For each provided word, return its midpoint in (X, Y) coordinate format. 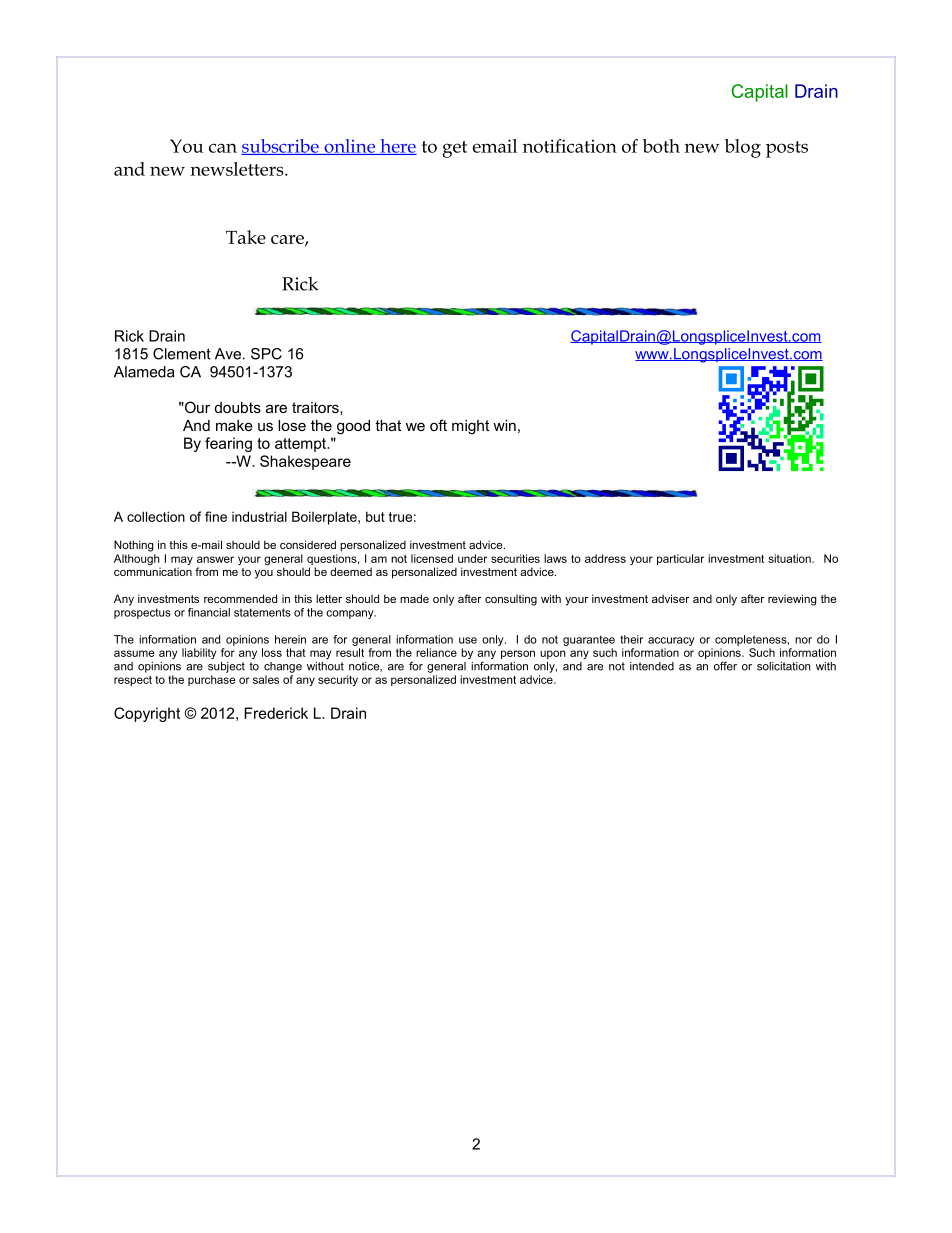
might (470, 427)
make (234, 425)
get (455, 149)
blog (743, 148)
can (223, 148)
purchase (212, 680)
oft (438, 425)
